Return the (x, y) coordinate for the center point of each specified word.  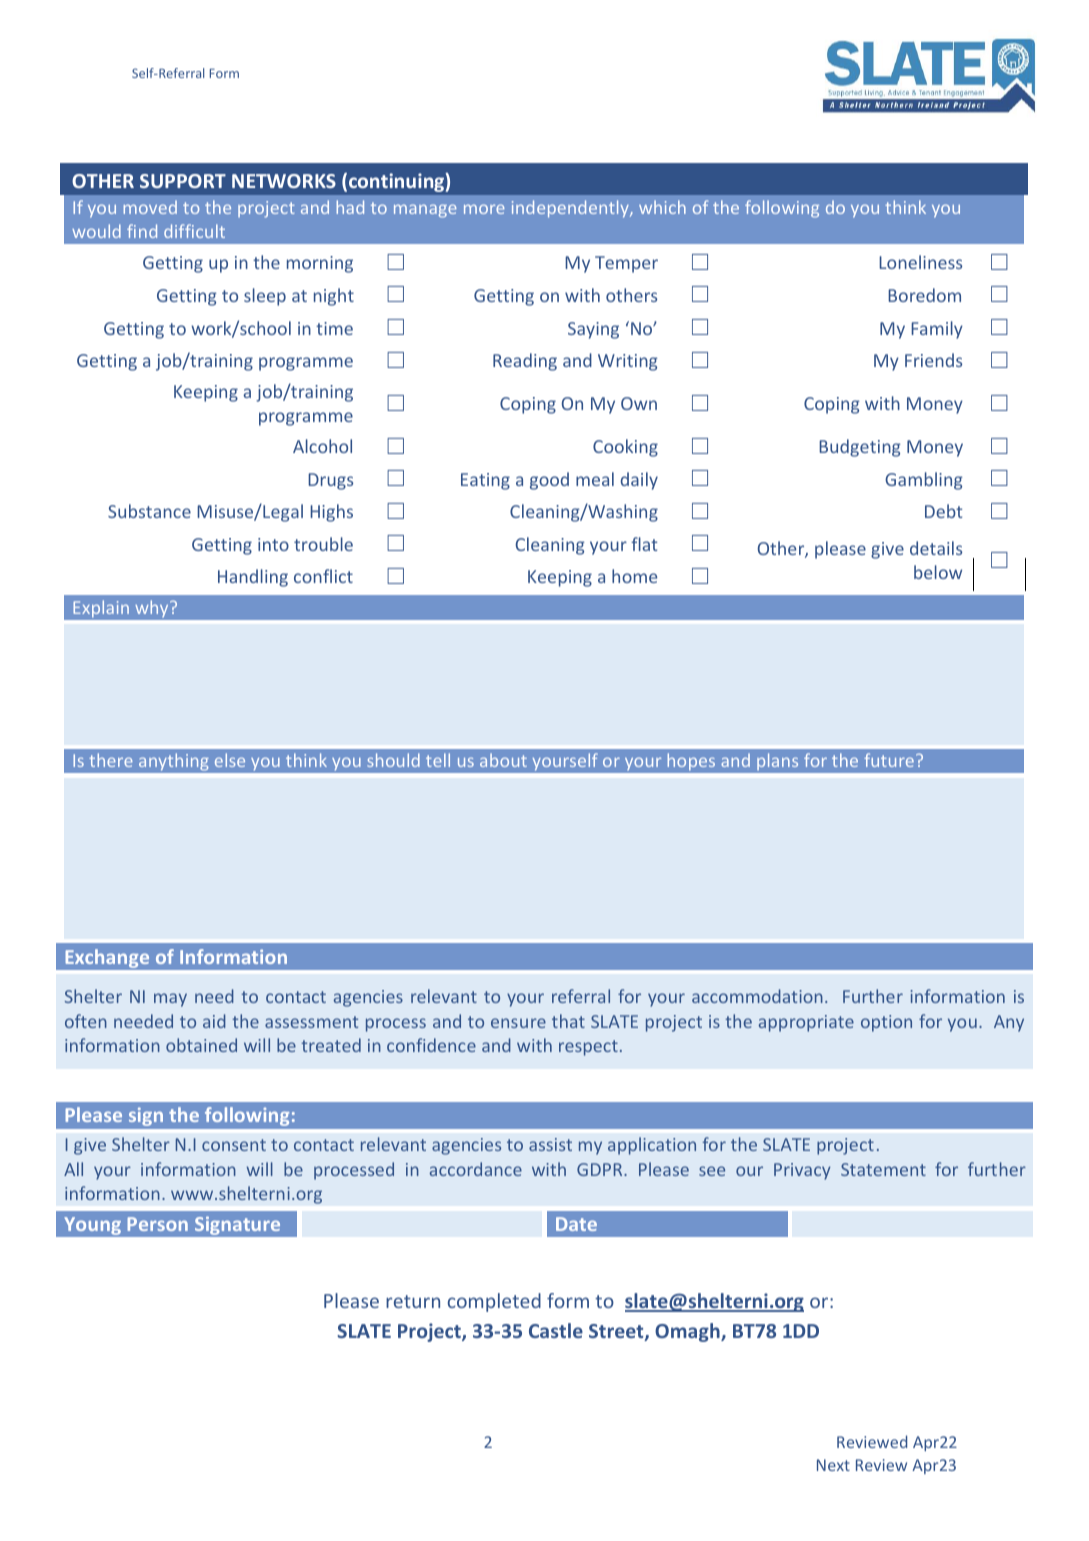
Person (158, 1224)
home (634, 576)
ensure (518, 1023)
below (938, 572)
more (484, 209)
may (170, 1000)
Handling (253, 578)
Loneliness (920, 262)
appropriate (806, 1023)
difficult (194, 231)
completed (494, 1302)
